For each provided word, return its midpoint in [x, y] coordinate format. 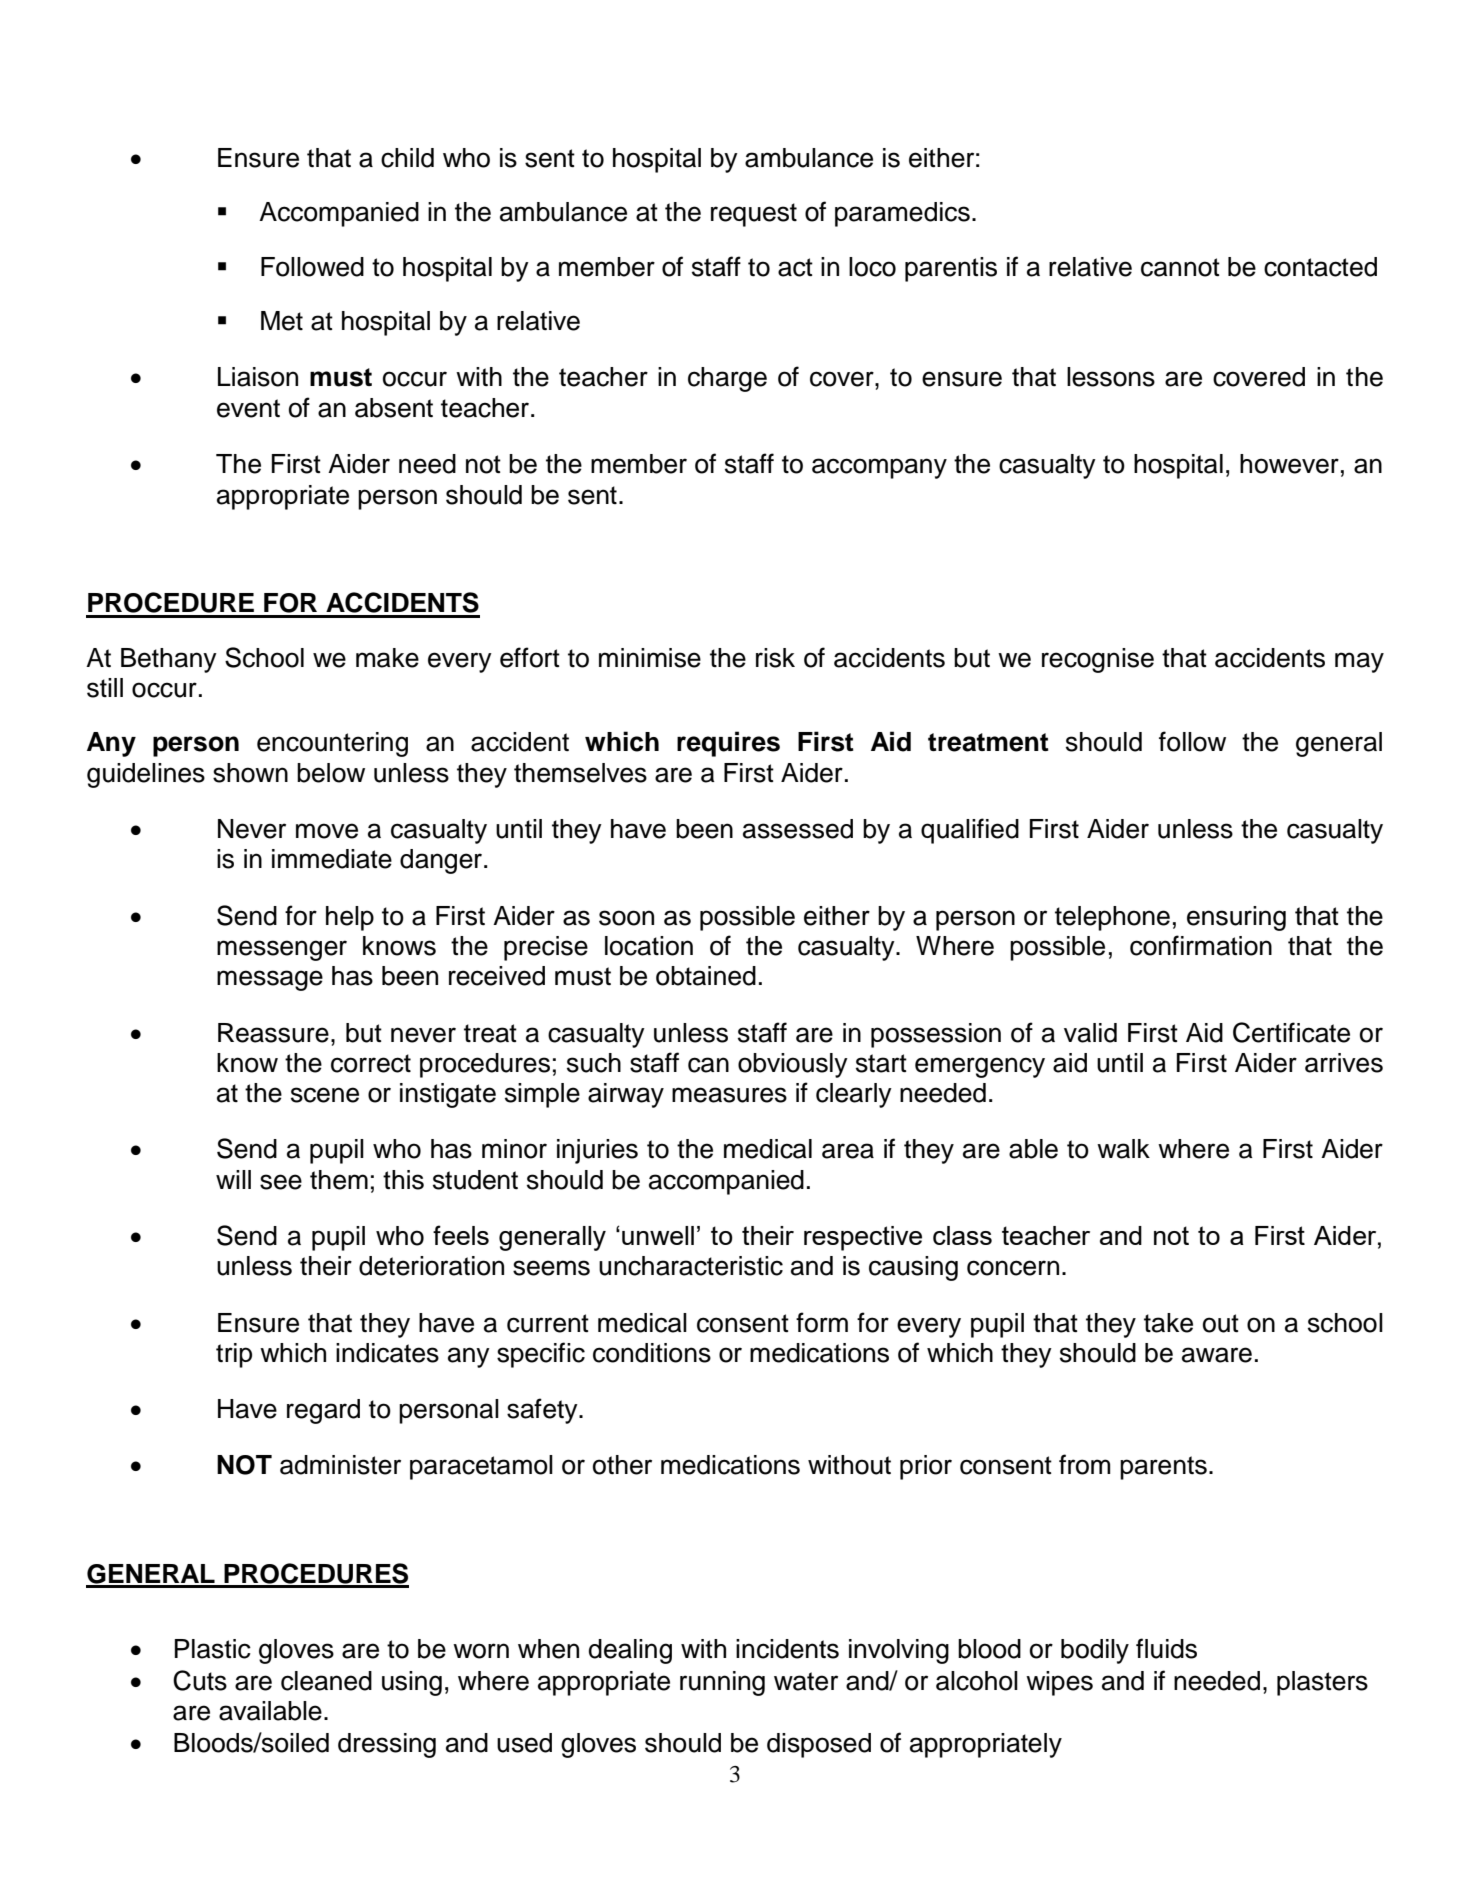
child [407, 158]
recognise [1098, 660]
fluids [1166, 1648]
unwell [658, 1235]
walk [1123, 1149]
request [754, 215]
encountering [332, 744]
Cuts [200, 1680]
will [233, 1179]
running [722, 1683]
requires [728, 744]
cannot [1180, 267]
